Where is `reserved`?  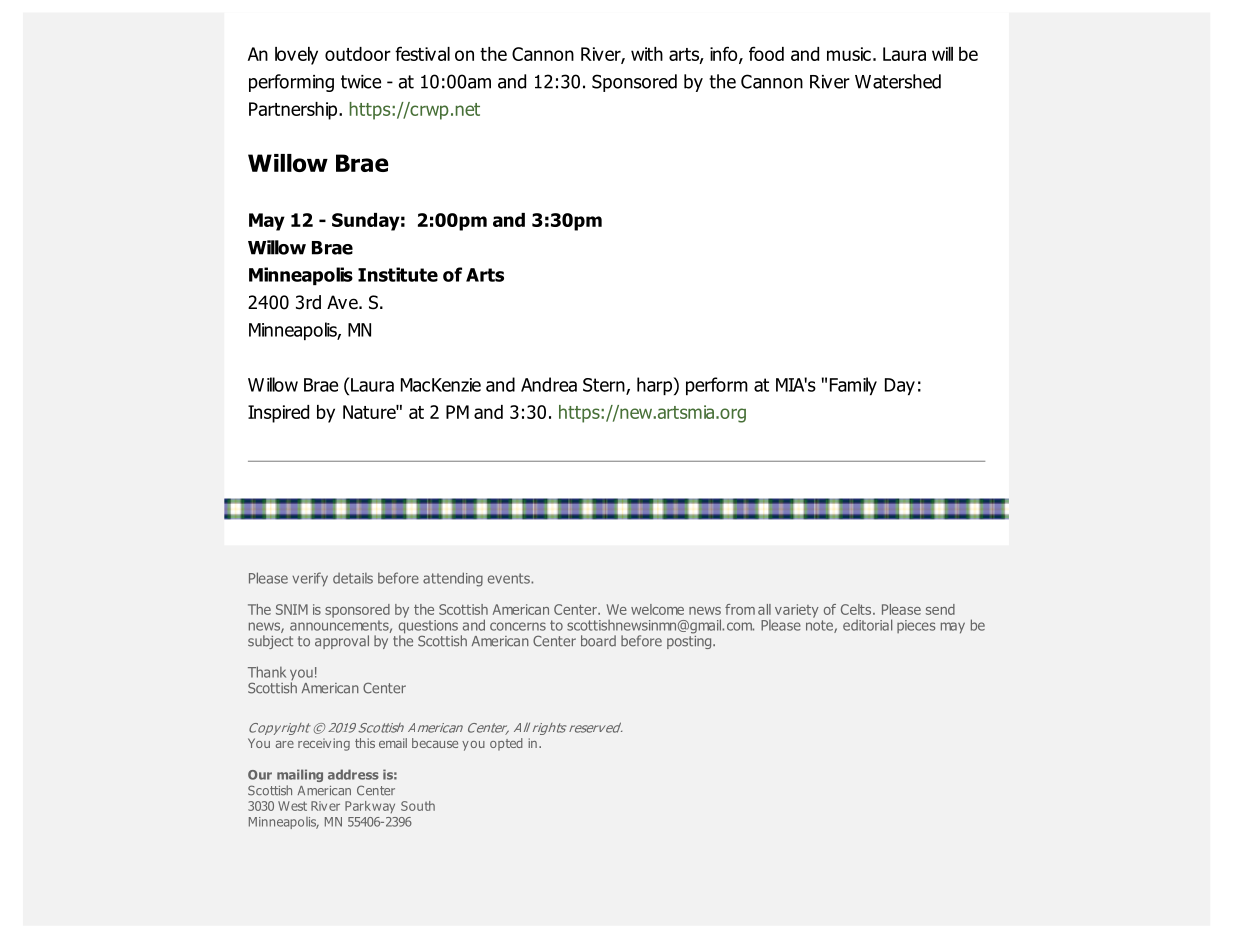
reserved is located at coordinates (595, 727).
